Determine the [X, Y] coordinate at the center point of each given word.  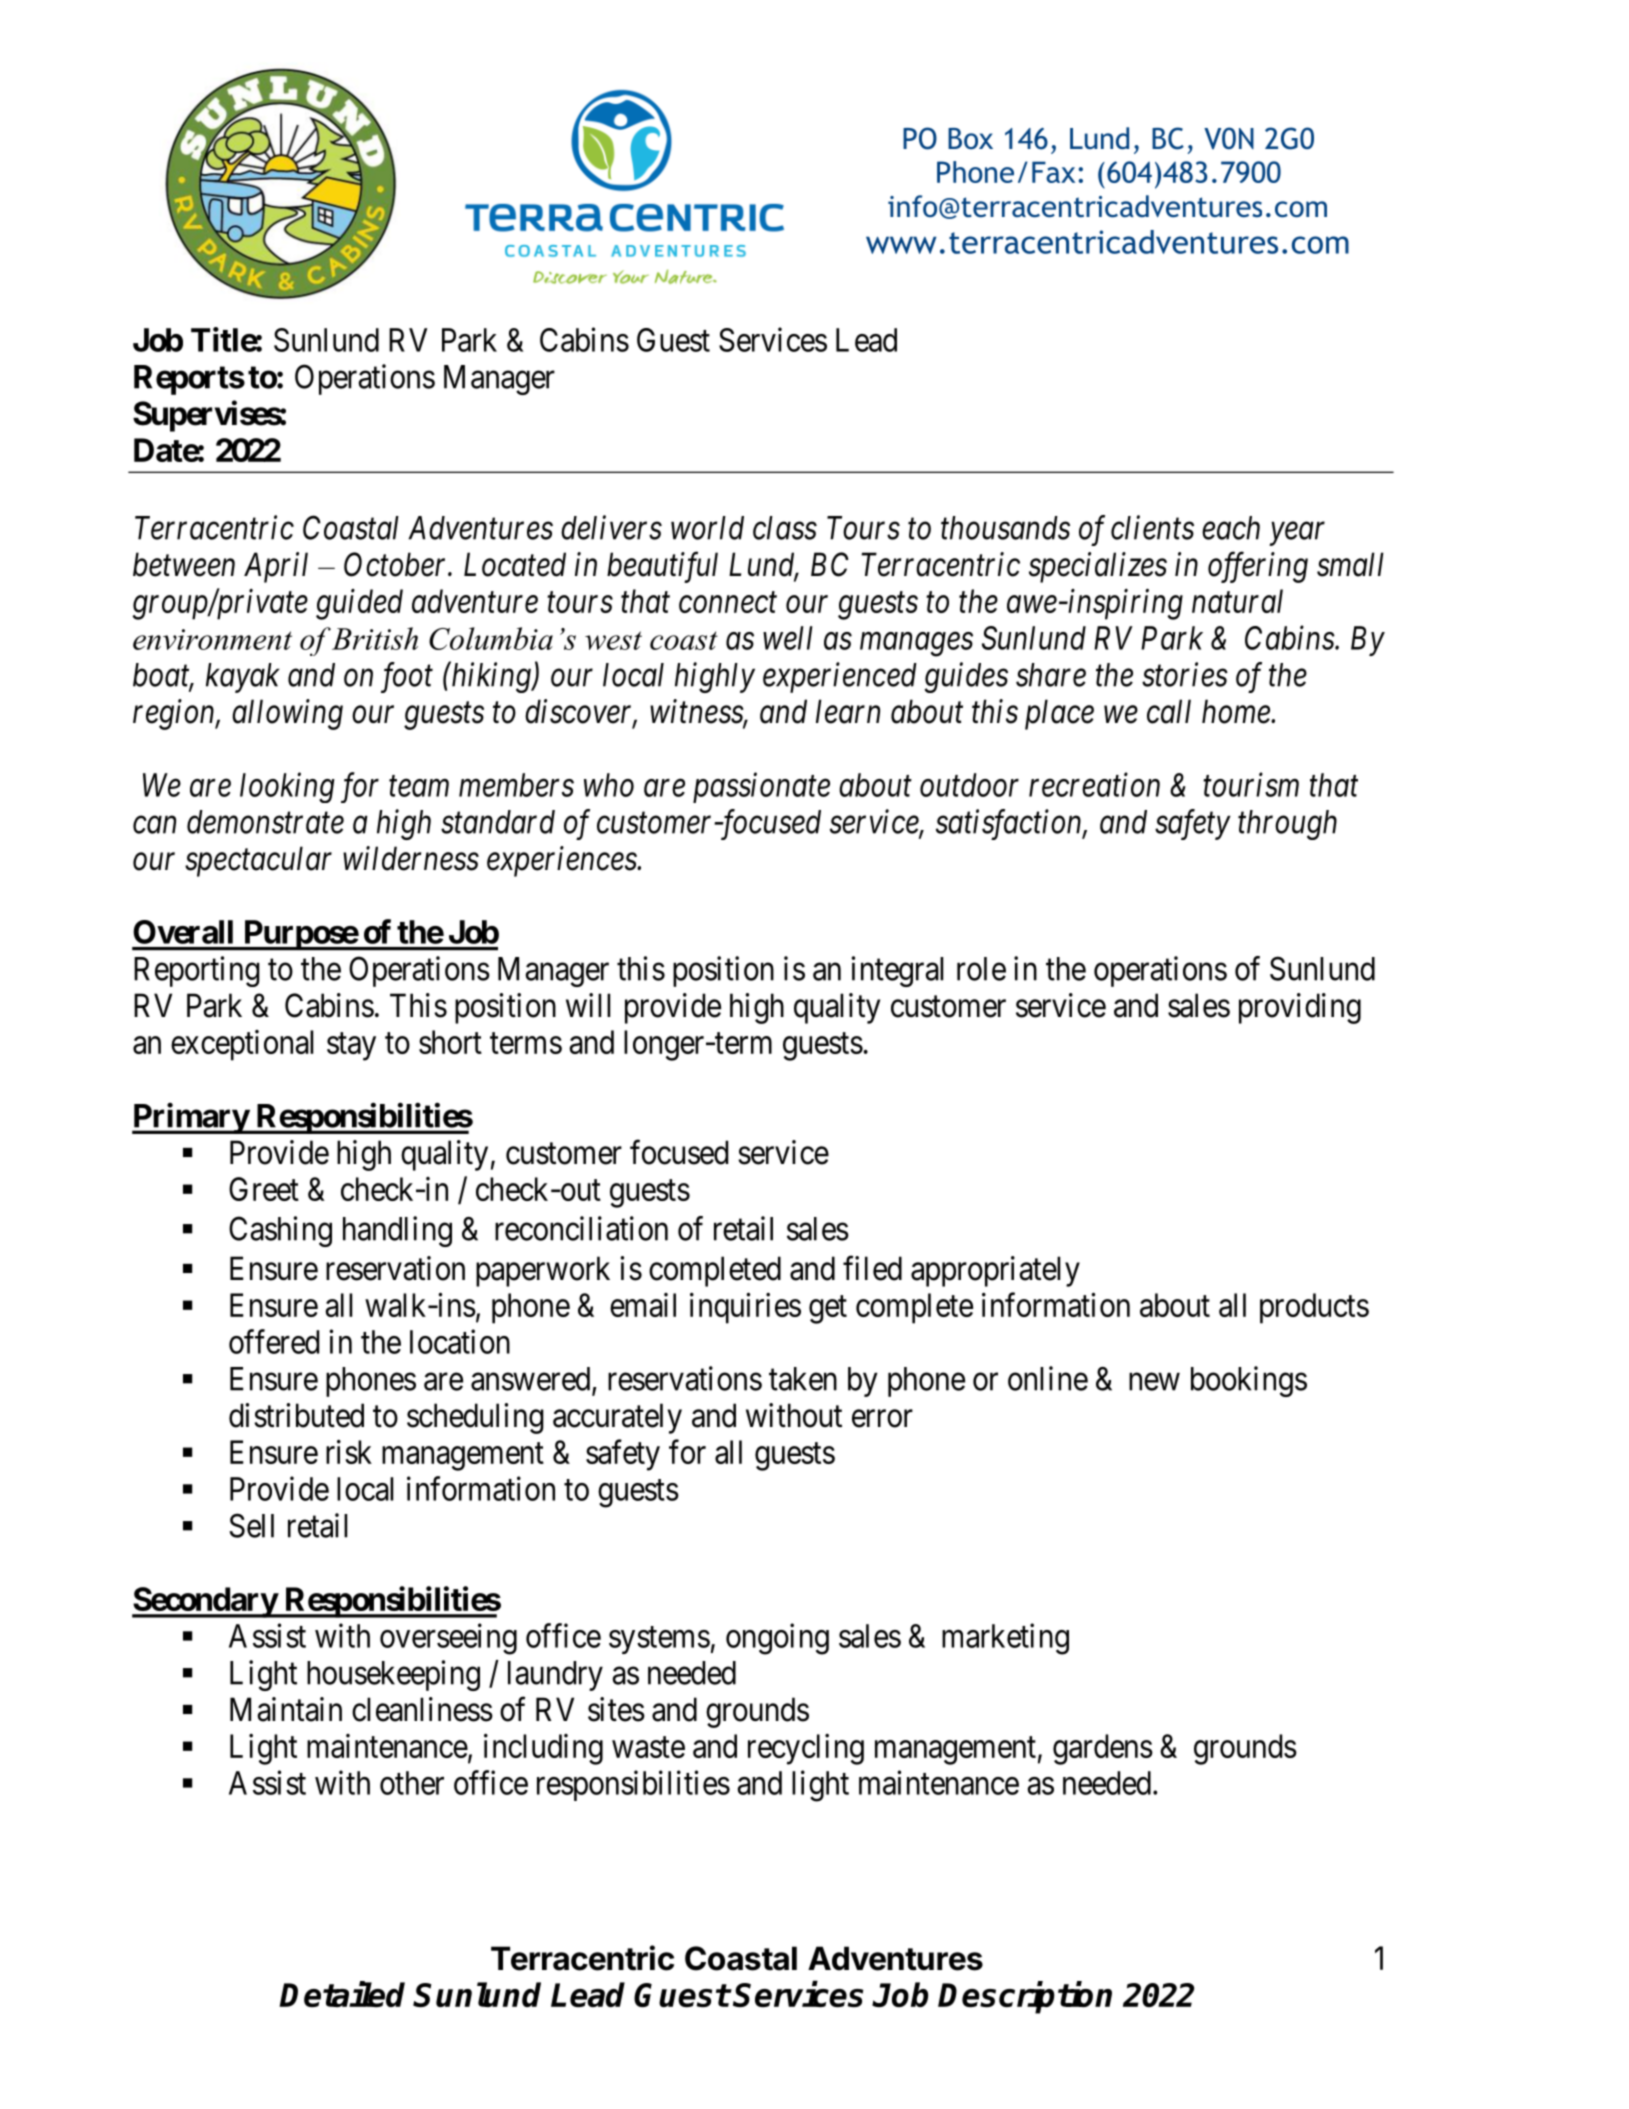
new [1154, 1382]
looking [287, 787]
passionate [761, 788]
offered [274, 1341]
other [412, 1783]
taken [803, 1379]
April [276, 567]
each [1231, 528]
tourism [1251, 785]
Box [970, 138]
